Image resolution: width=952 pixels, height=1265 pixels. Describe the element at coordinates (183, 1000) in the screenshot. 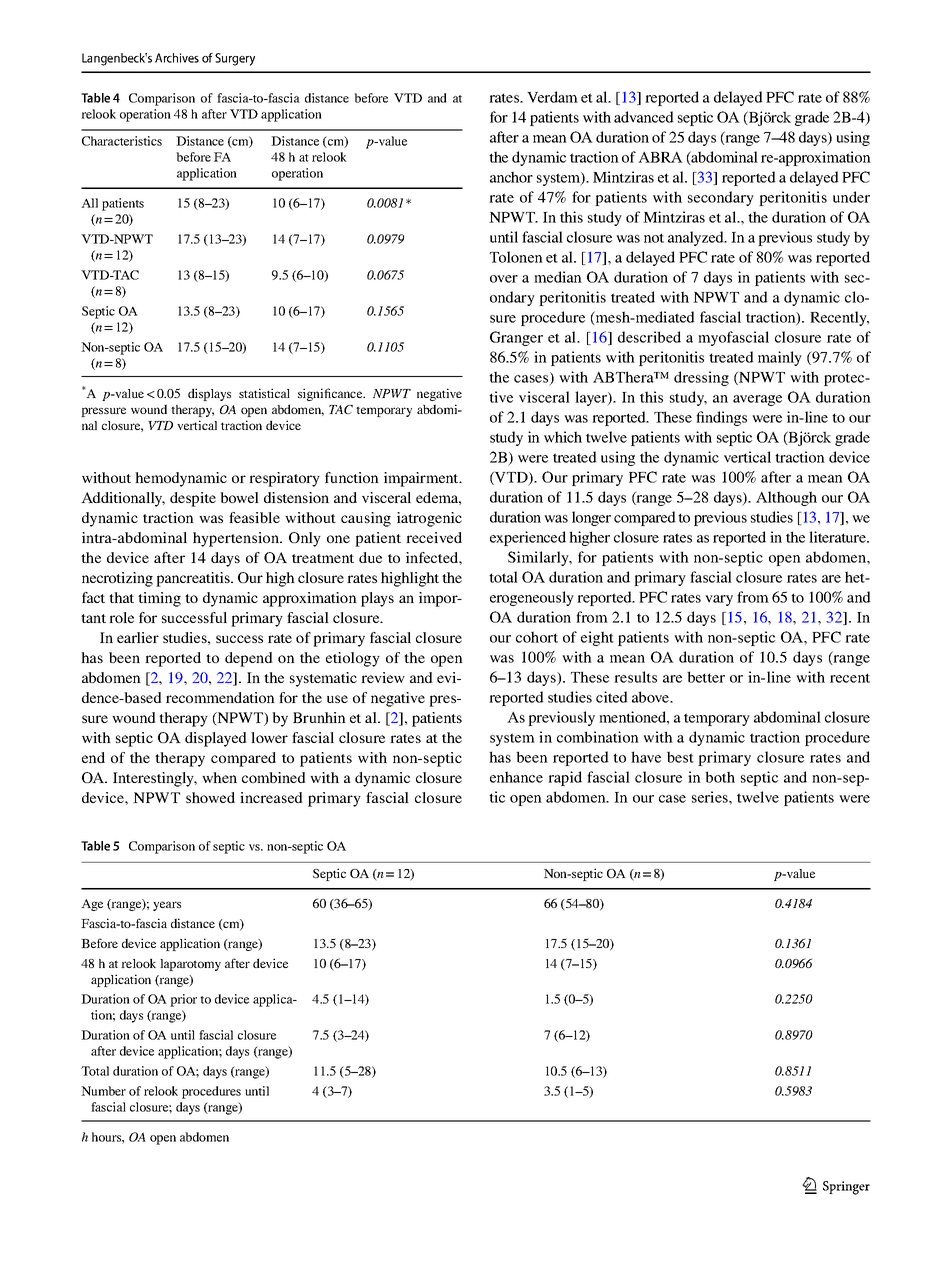

I see `prior` at that location.
